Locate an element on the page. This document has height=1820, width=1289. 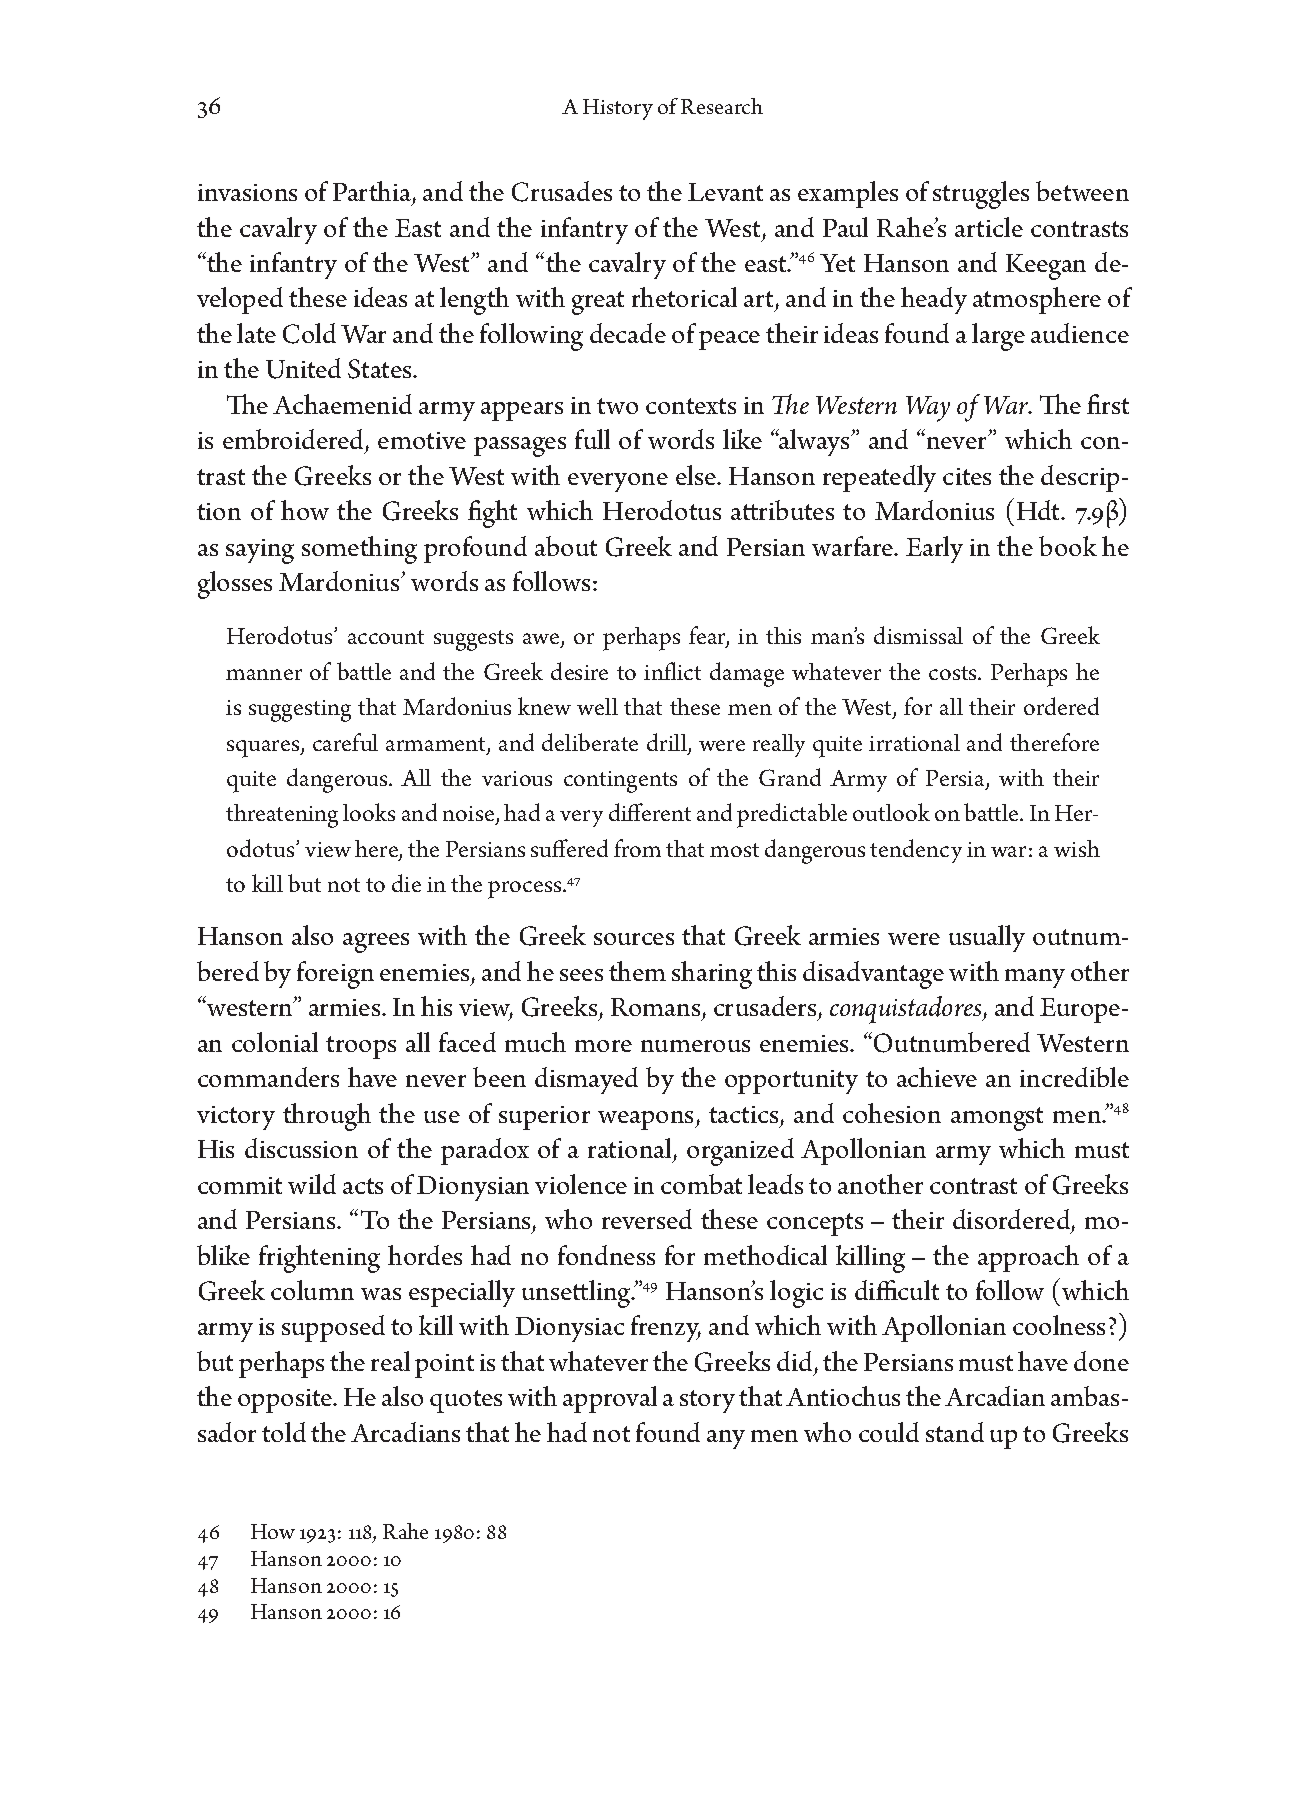
foreign is located at coordinates (335, 975).
